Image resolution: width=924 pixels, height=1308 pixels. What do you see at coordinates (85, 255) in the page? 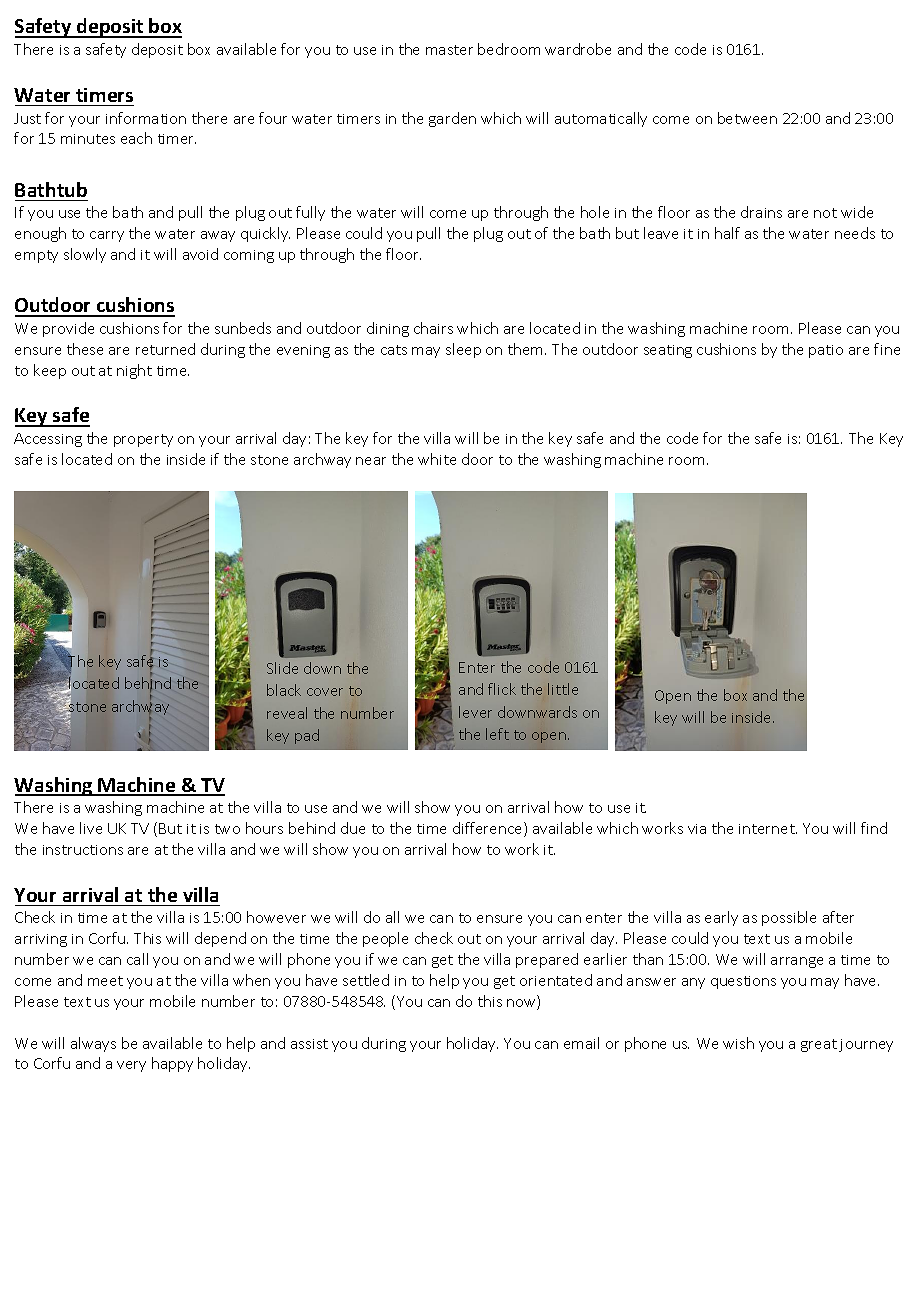
I see `slowly` at bounding box center [85, 255].
